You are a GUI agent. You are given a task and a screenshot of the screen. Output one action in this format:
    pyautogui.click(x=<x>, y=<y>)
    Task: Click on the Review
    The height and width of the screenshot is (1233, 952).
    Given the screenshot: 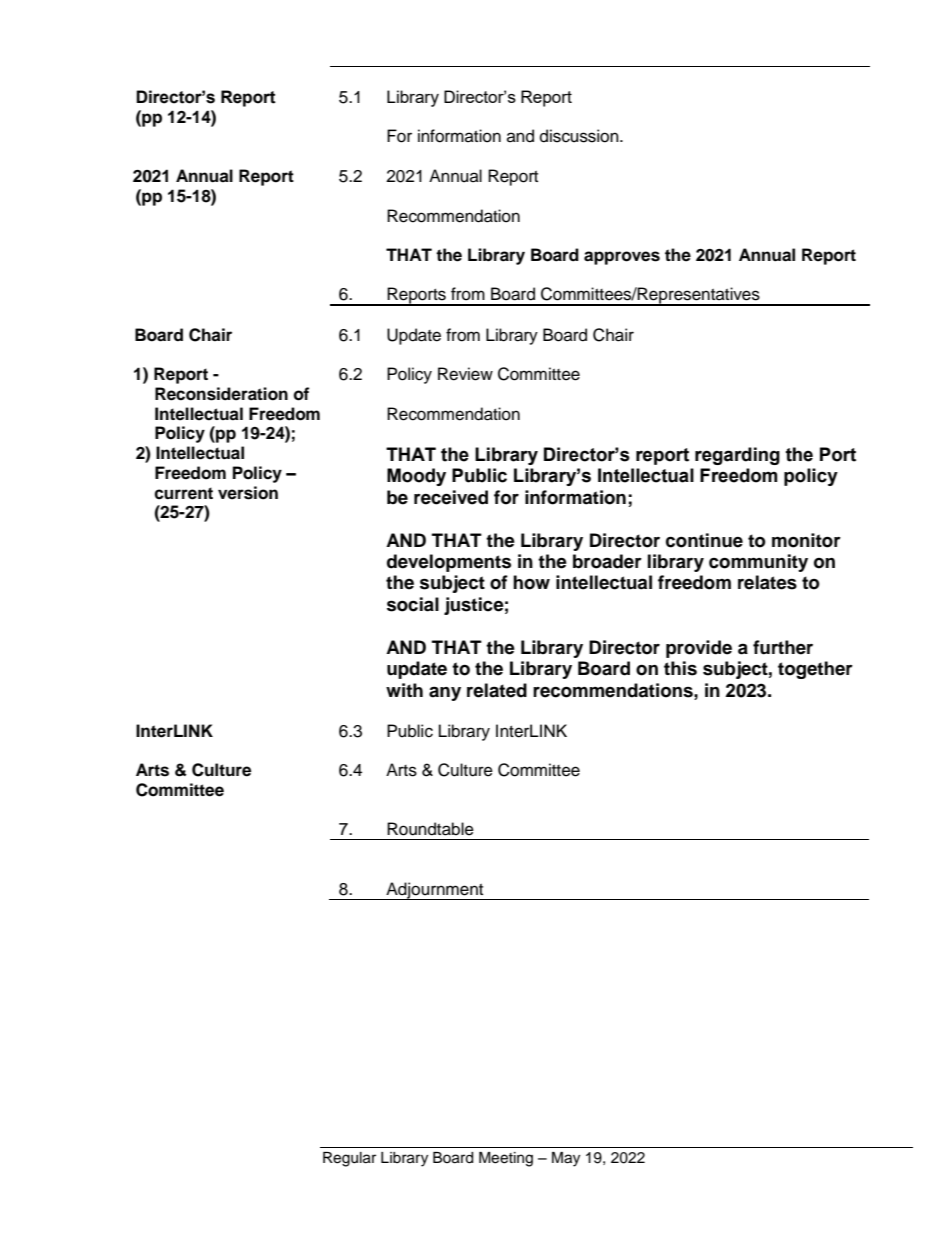 What is the action you would take?
    pyautogui.click(x=465, y=374)
